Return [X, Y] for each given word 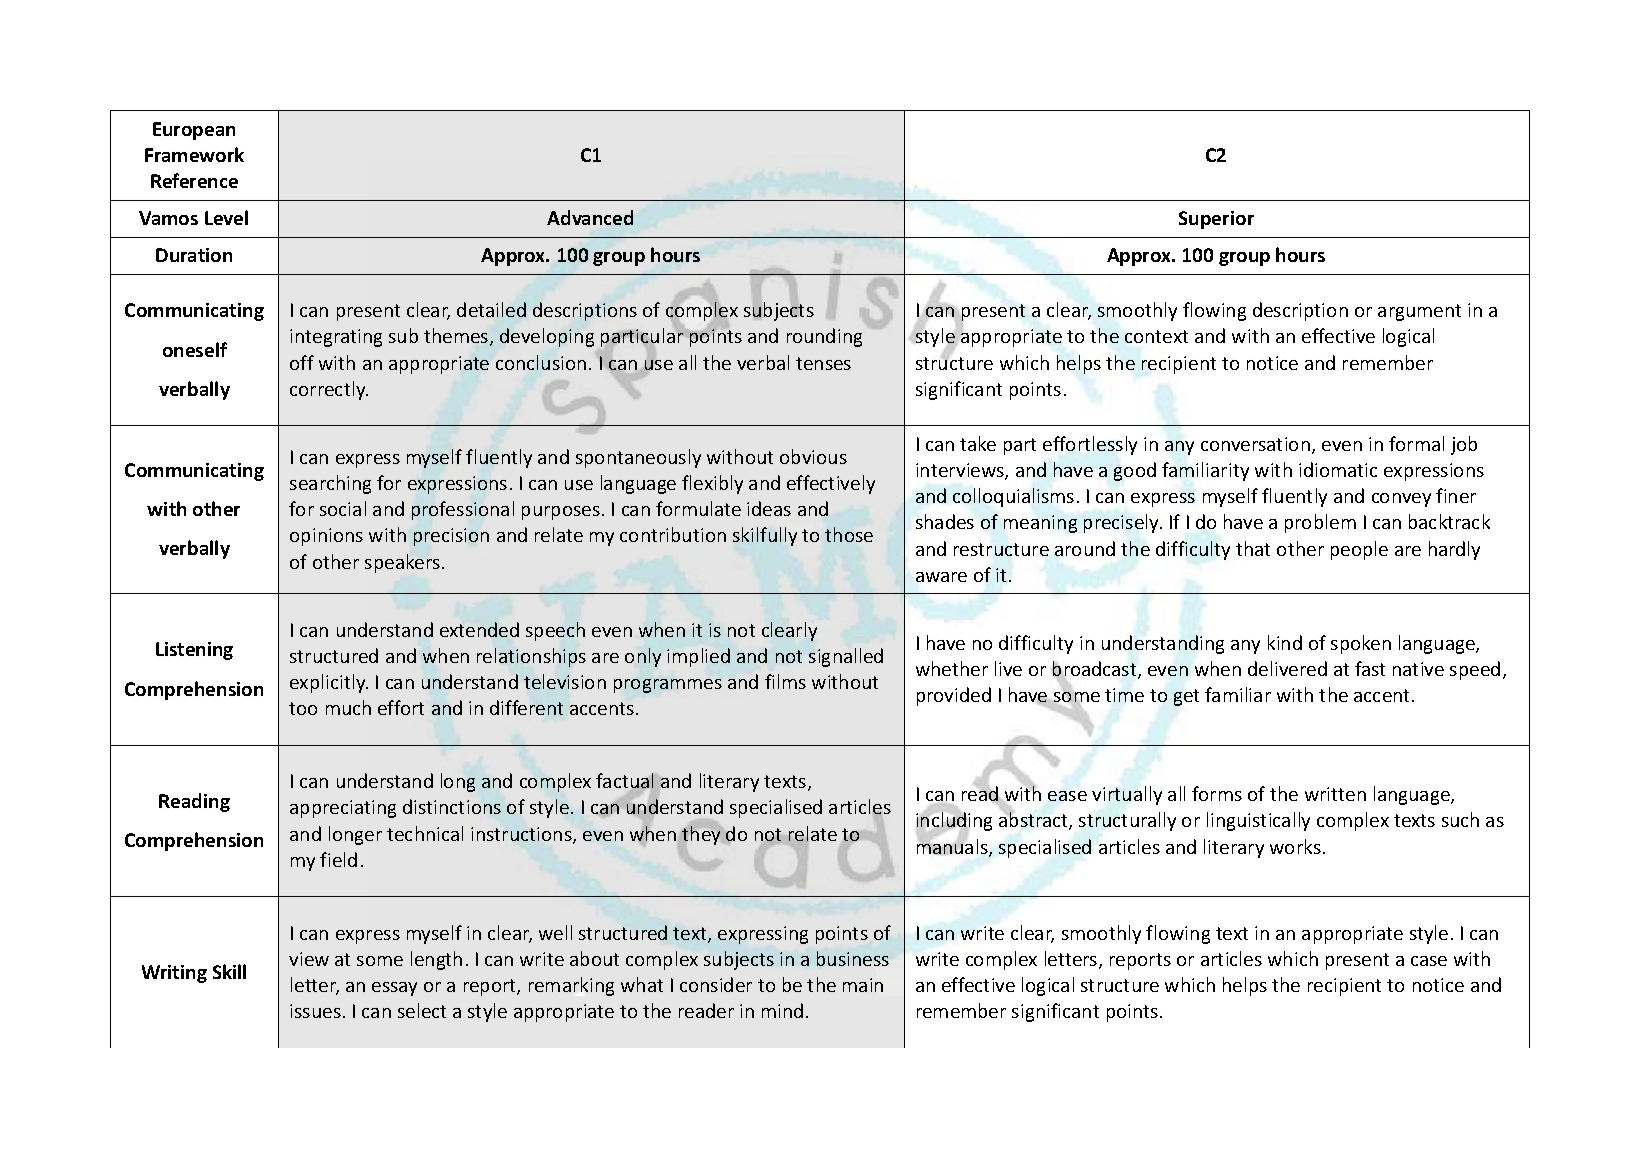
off [302, 362]
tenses [823, 363]
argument [1419, 312]
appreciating [343, 809]
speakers [402, 563]
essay [394, 989]
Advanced [590, 217]
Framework [194, 154]
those [849, 534]
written [1335, 794]
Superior [1216, 220]
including [954, 822]
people [1359, 550]
